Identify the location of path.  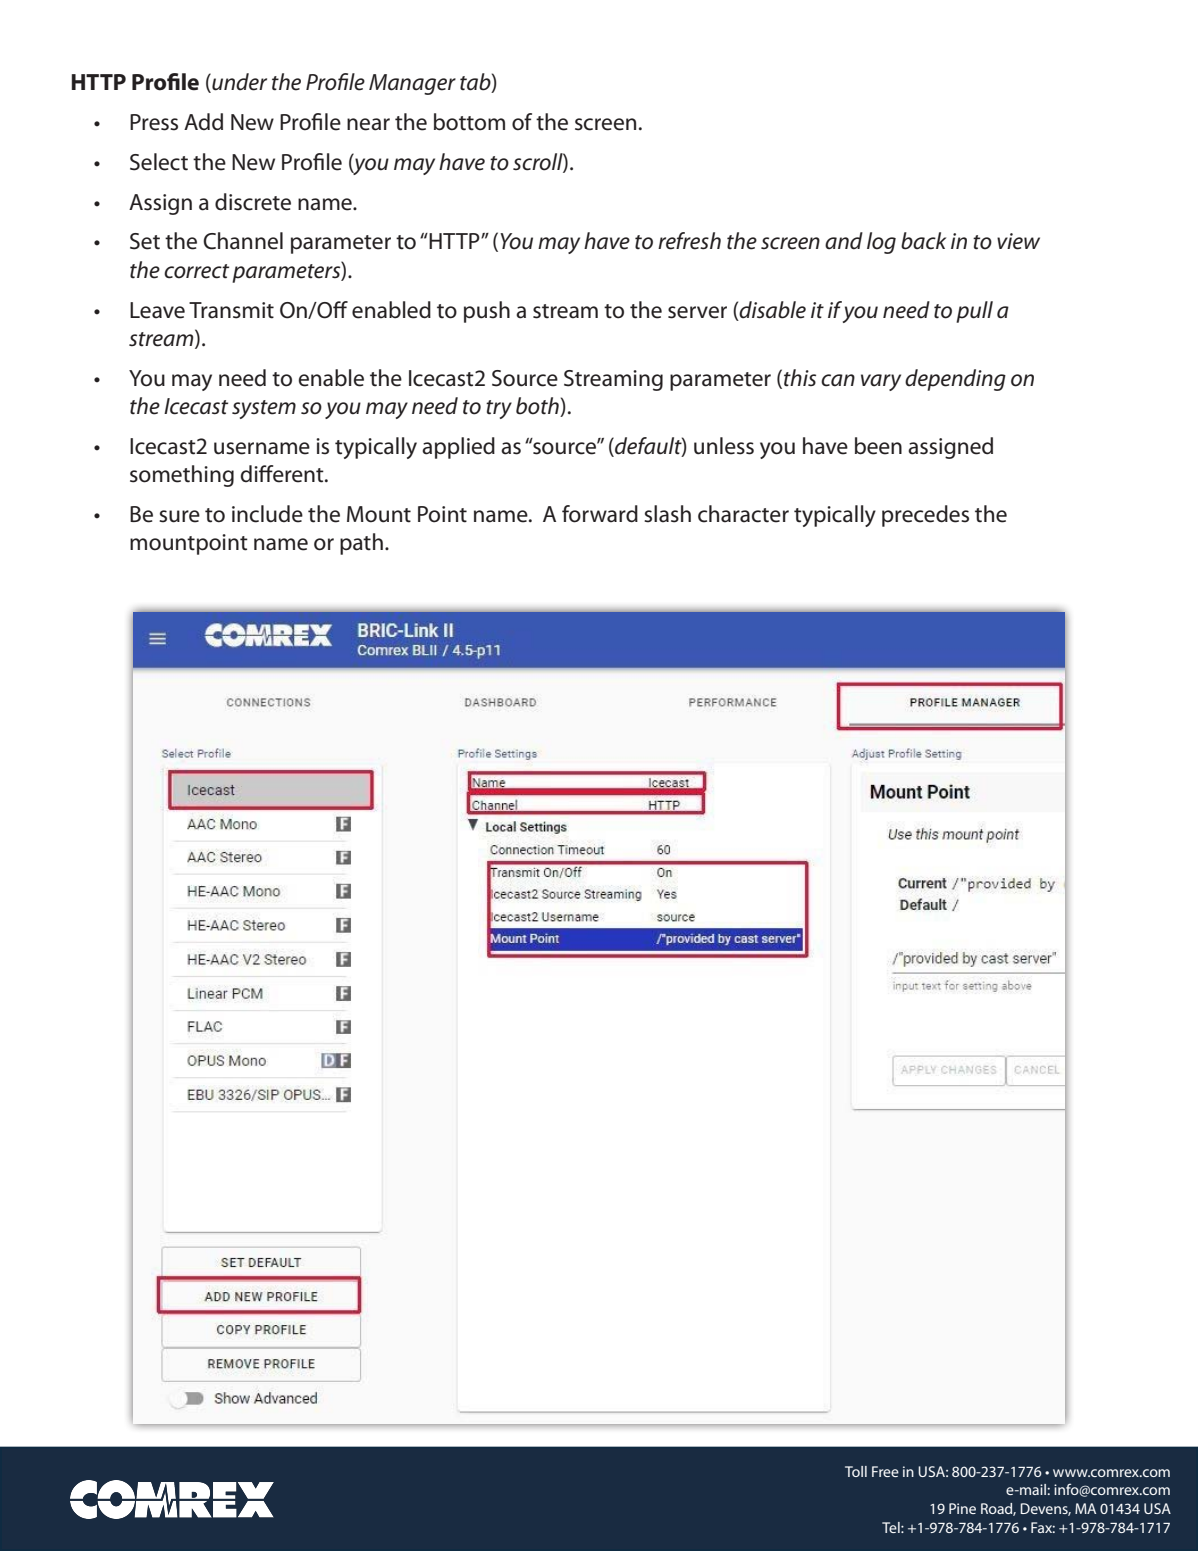
(361, 544).
